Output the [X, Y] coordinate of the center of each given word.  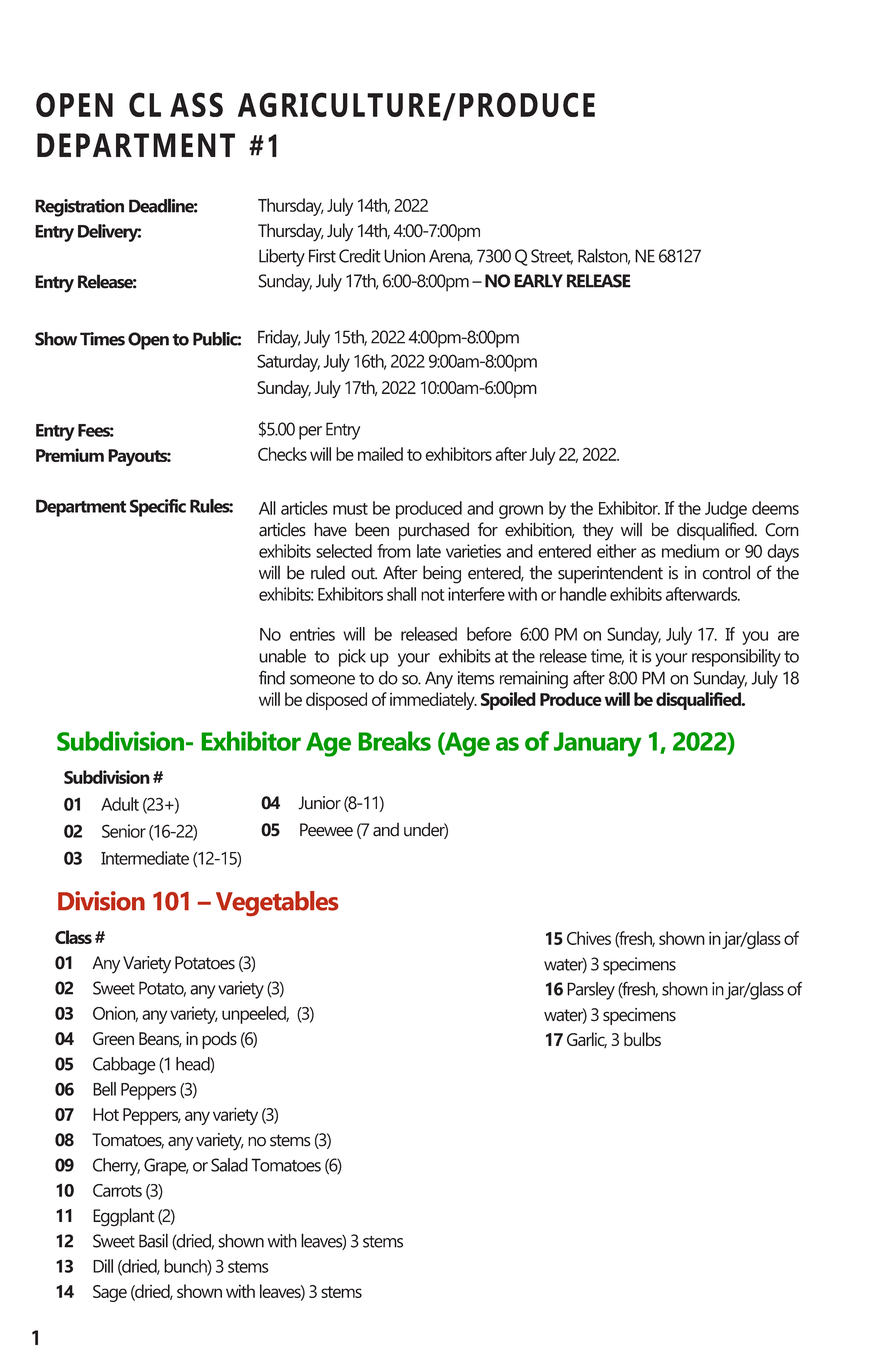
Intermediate [145, 858]
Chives [589, 938]
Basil [153, 1240]
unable [282, 656]
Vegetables [277, 903]
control [726, 572]
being [442, 574]
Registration [79, 208]
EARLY [538, 281]
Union [404, 256]
